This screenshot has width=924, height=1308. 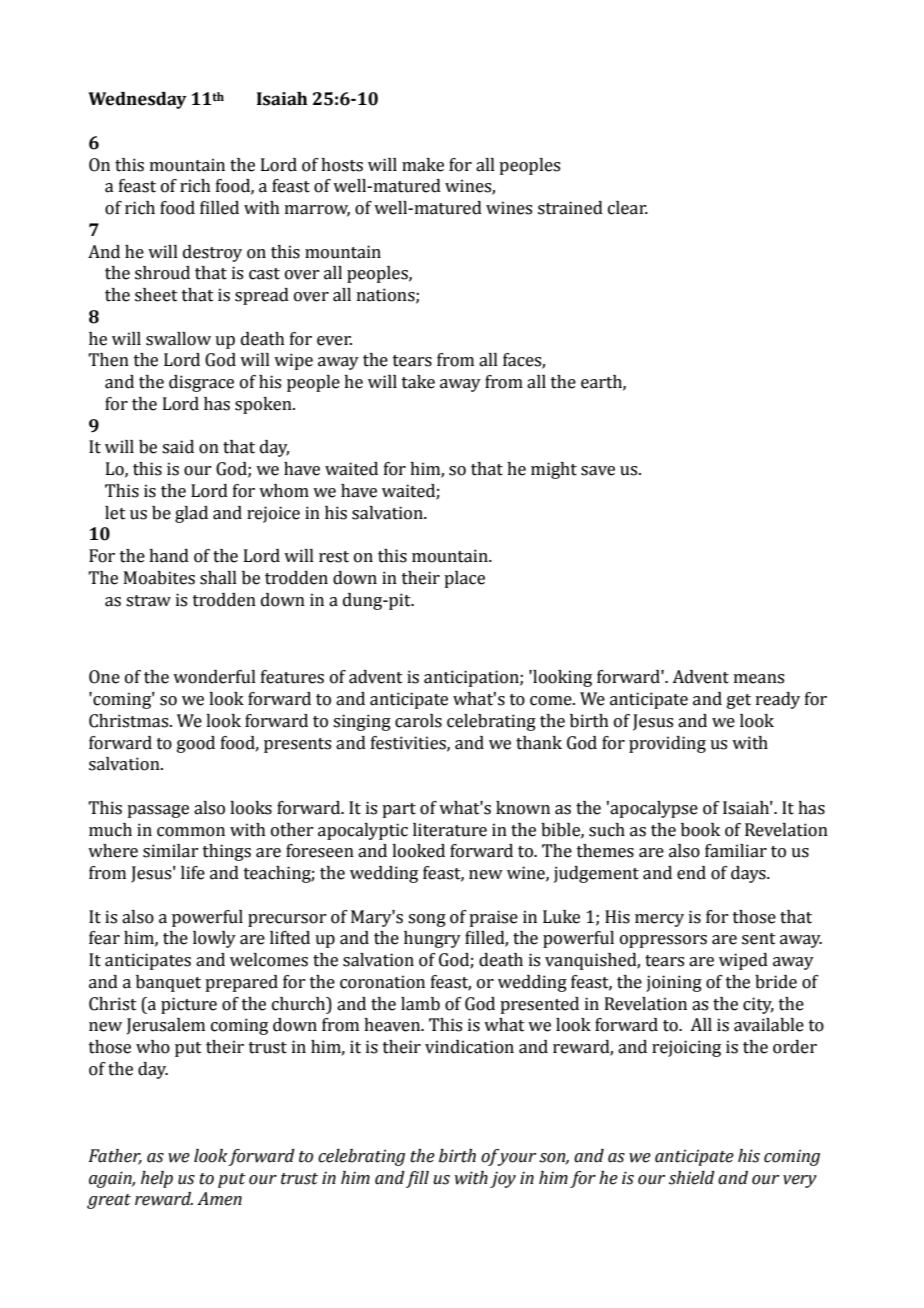 I want to click on shield, so click(x=692, y=1178).
